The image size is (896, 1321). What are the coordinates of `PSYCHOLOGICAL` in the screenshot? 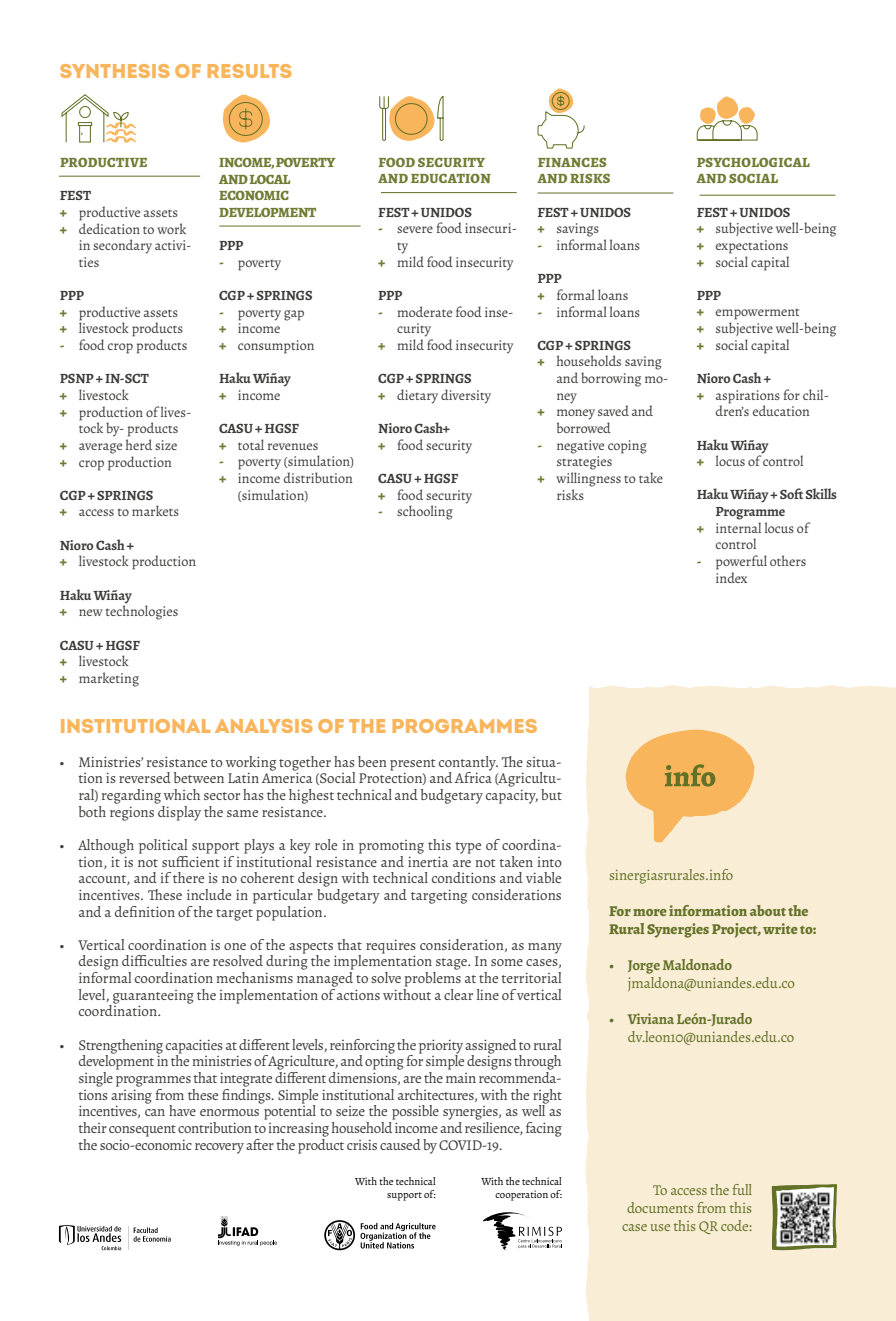 It's located at (753, 162).
